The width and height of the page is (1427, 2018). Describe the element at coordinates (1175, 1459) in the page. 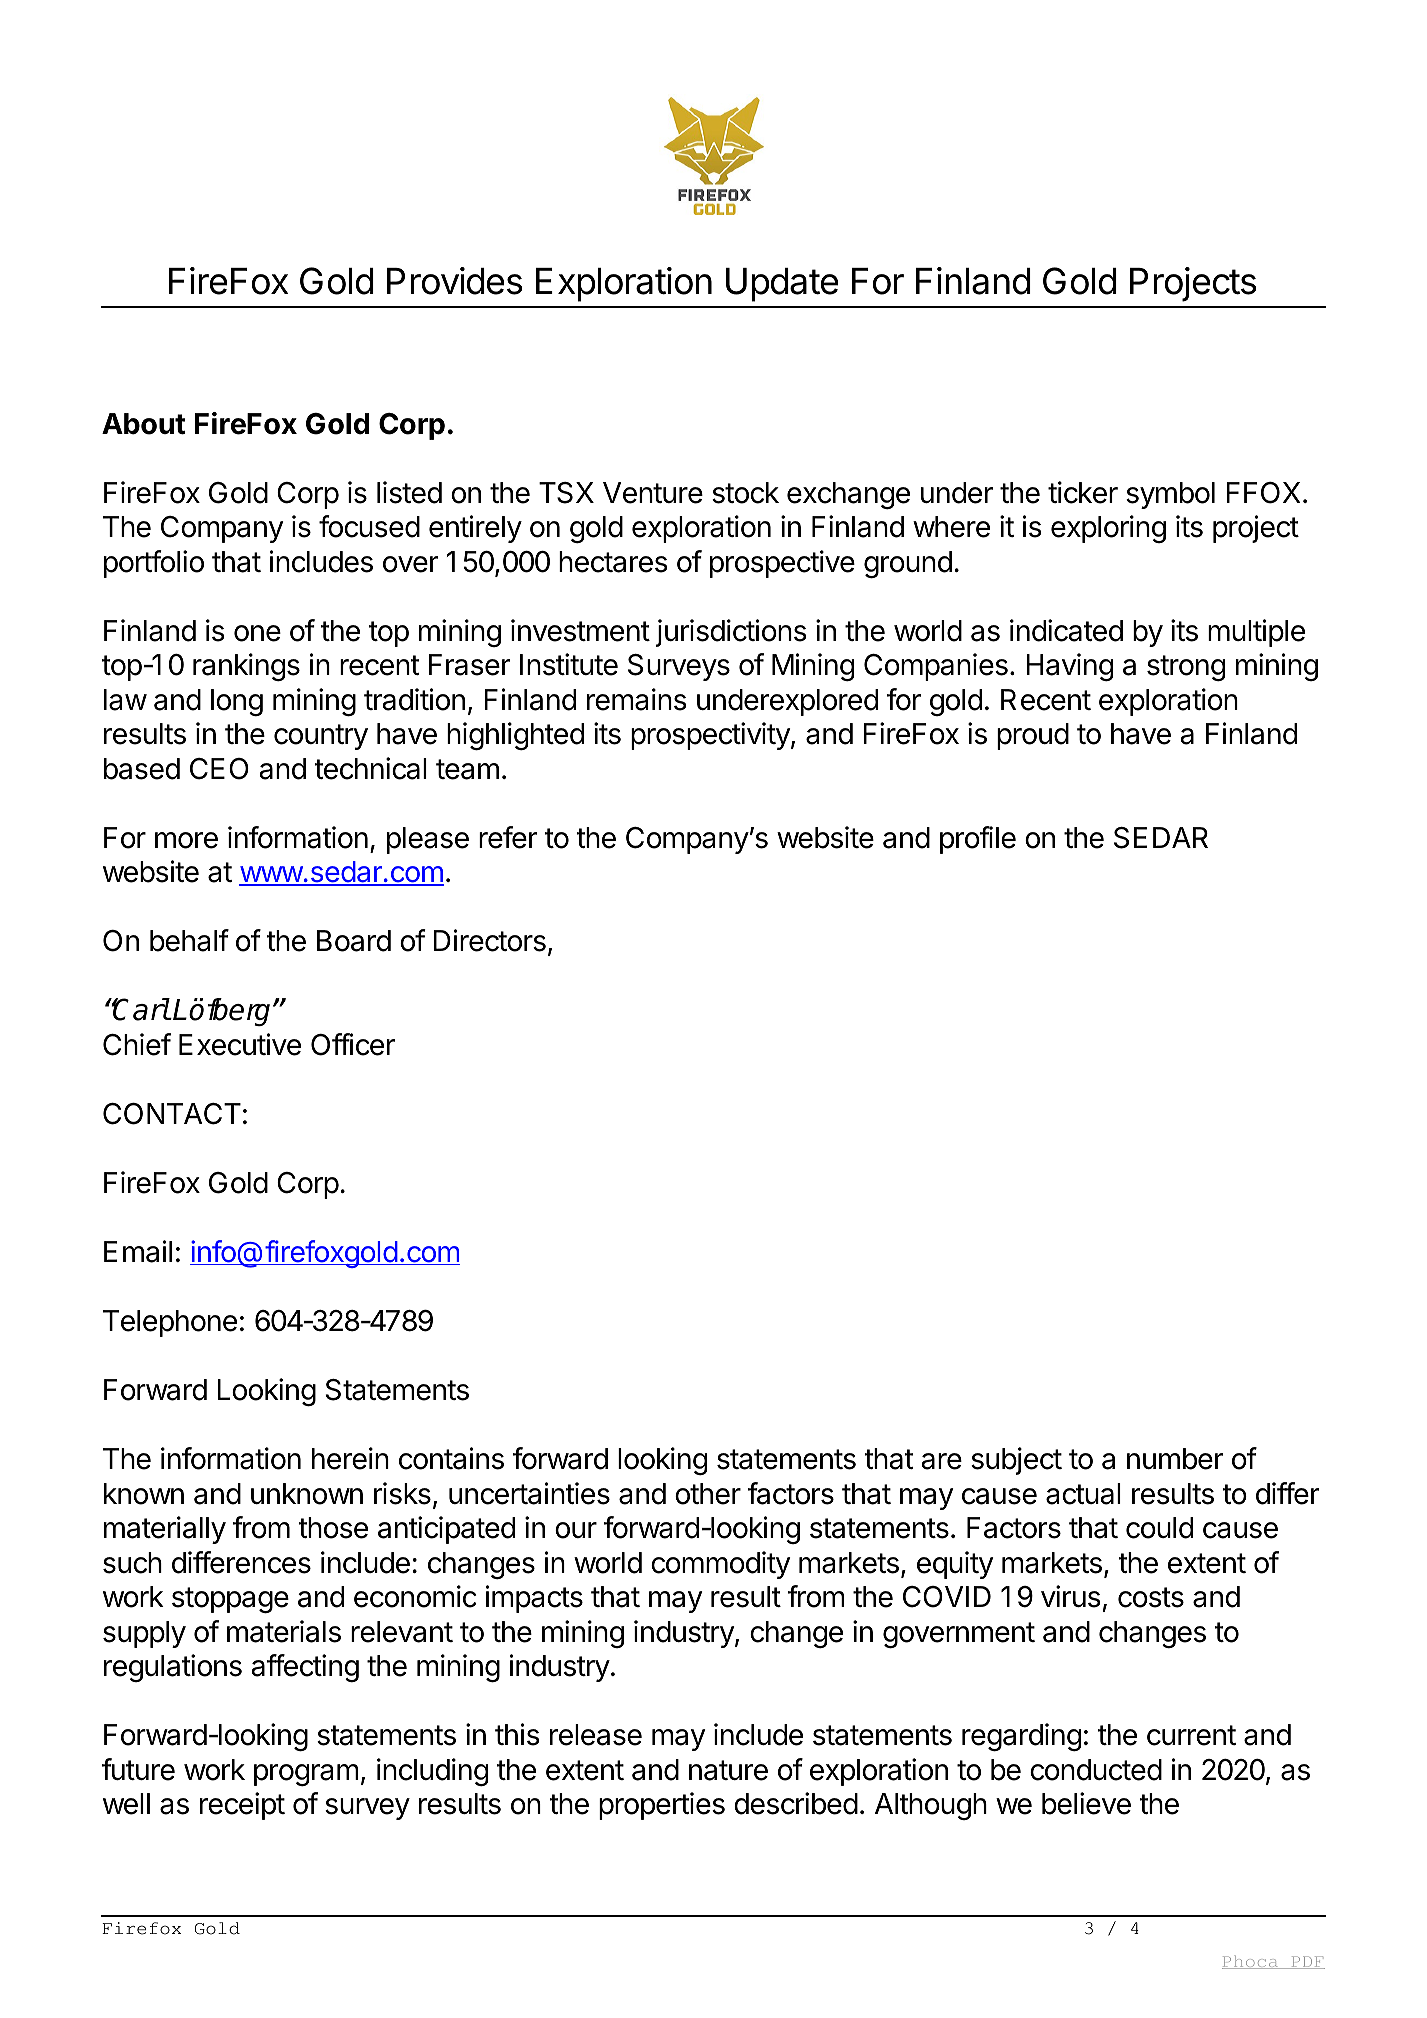

I see `number` at that location.
